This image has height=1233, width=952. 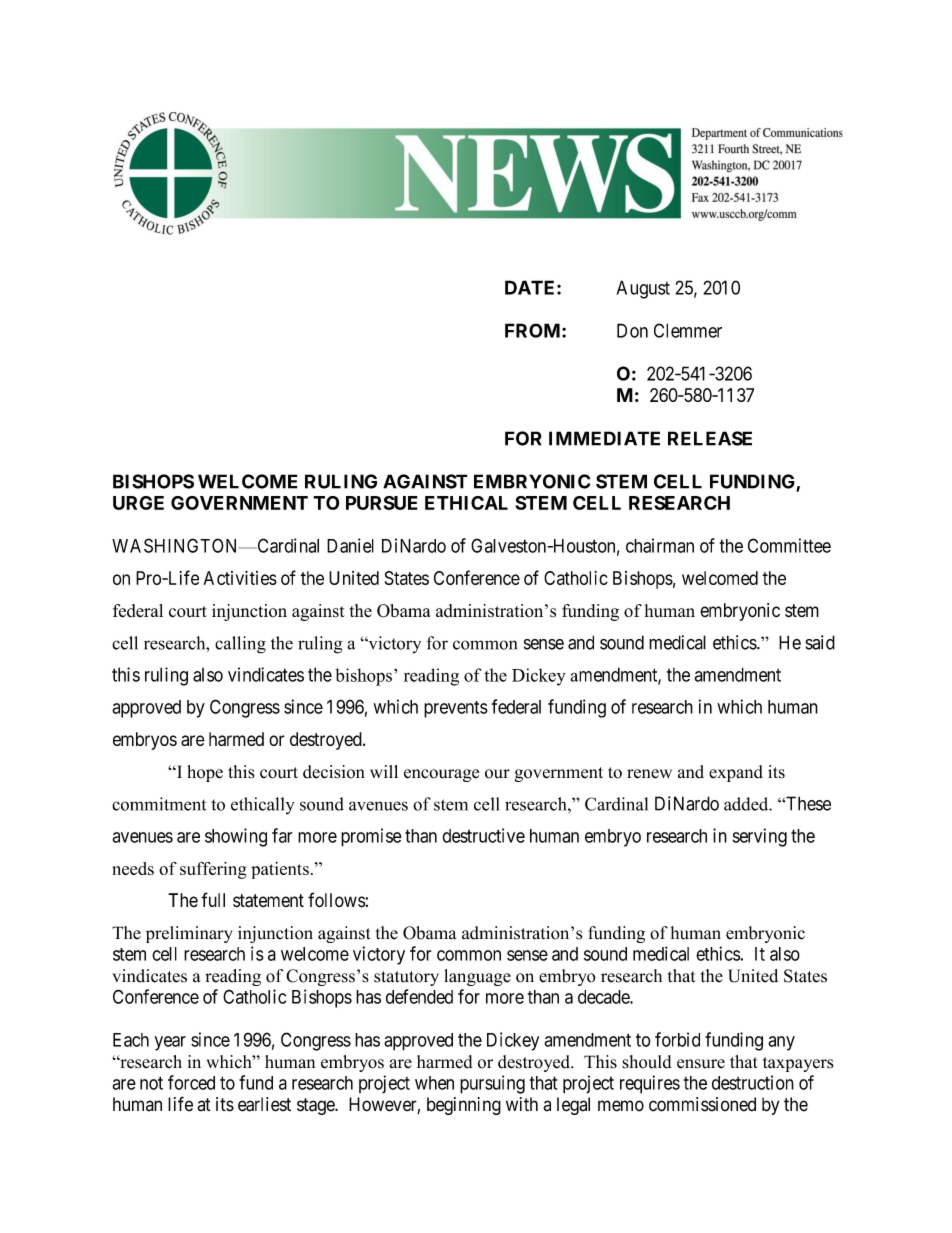 I want to click on forced, so click(x=191, y=1082).
